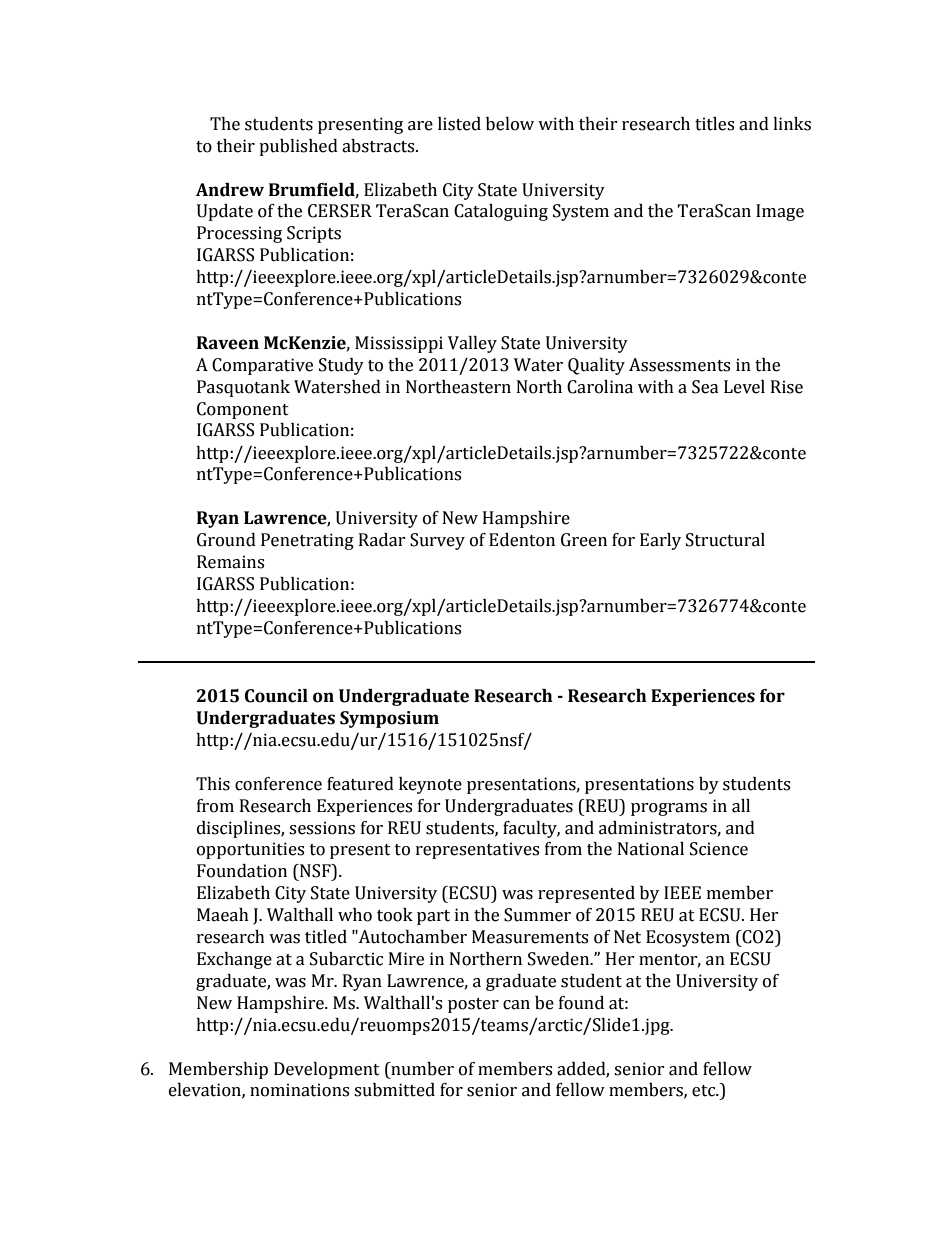  Describe the element at coordinates (522, 540) in the screenshot. I see `Edenton` at that location.
